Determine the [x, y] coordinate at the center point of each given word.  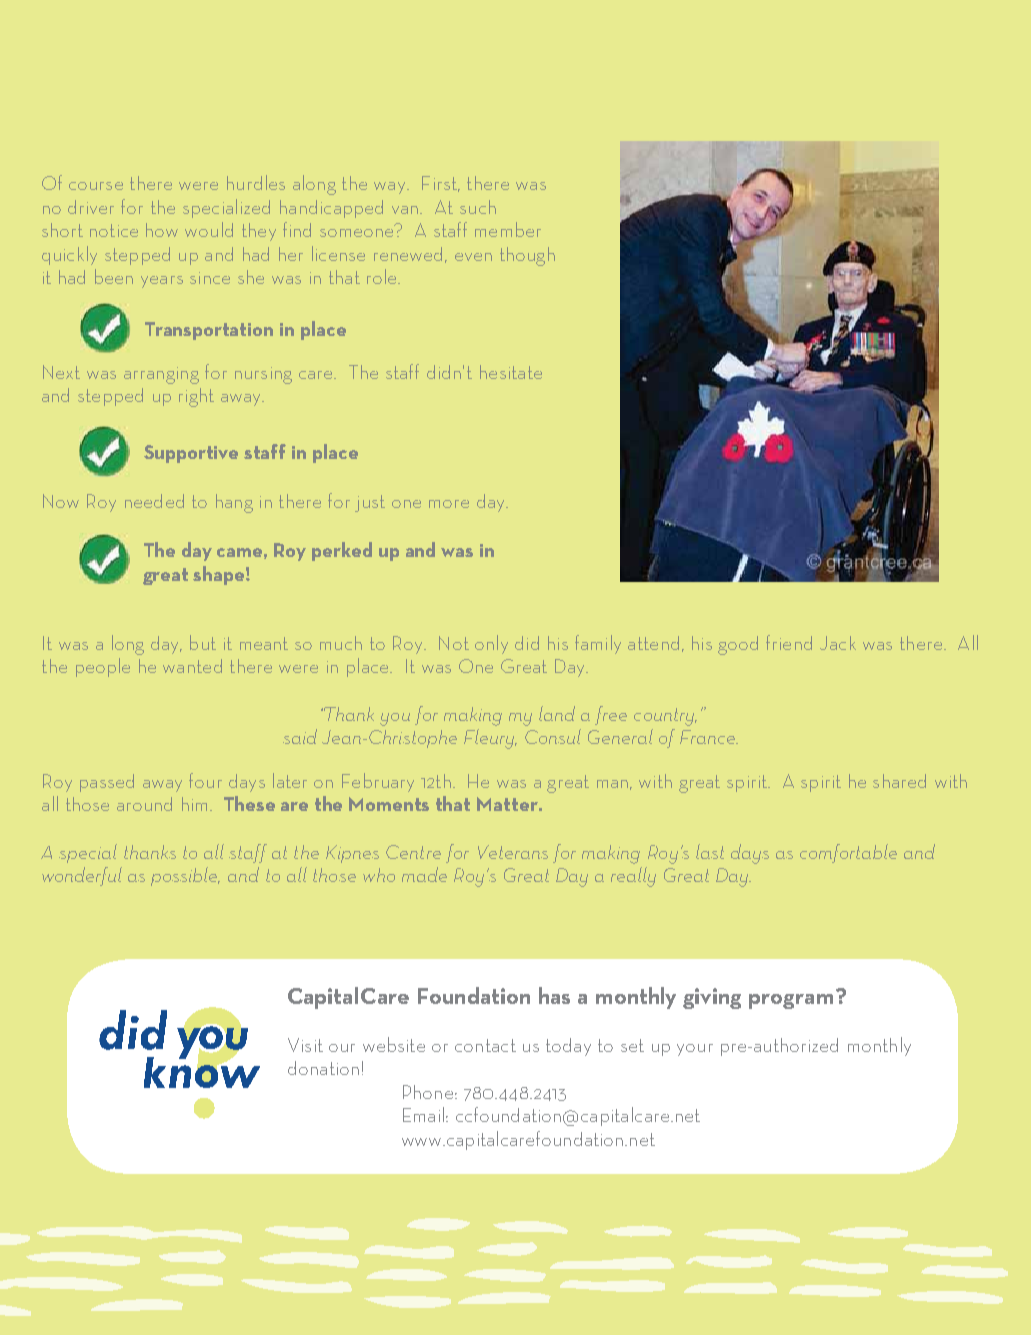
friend [789, 642]
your [695, 1050]
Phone [428, 1092]
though [527, 256]
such [478, 207]
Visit [305, 1045]
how [162, 230]
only [491, 644]
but [203, 642]
